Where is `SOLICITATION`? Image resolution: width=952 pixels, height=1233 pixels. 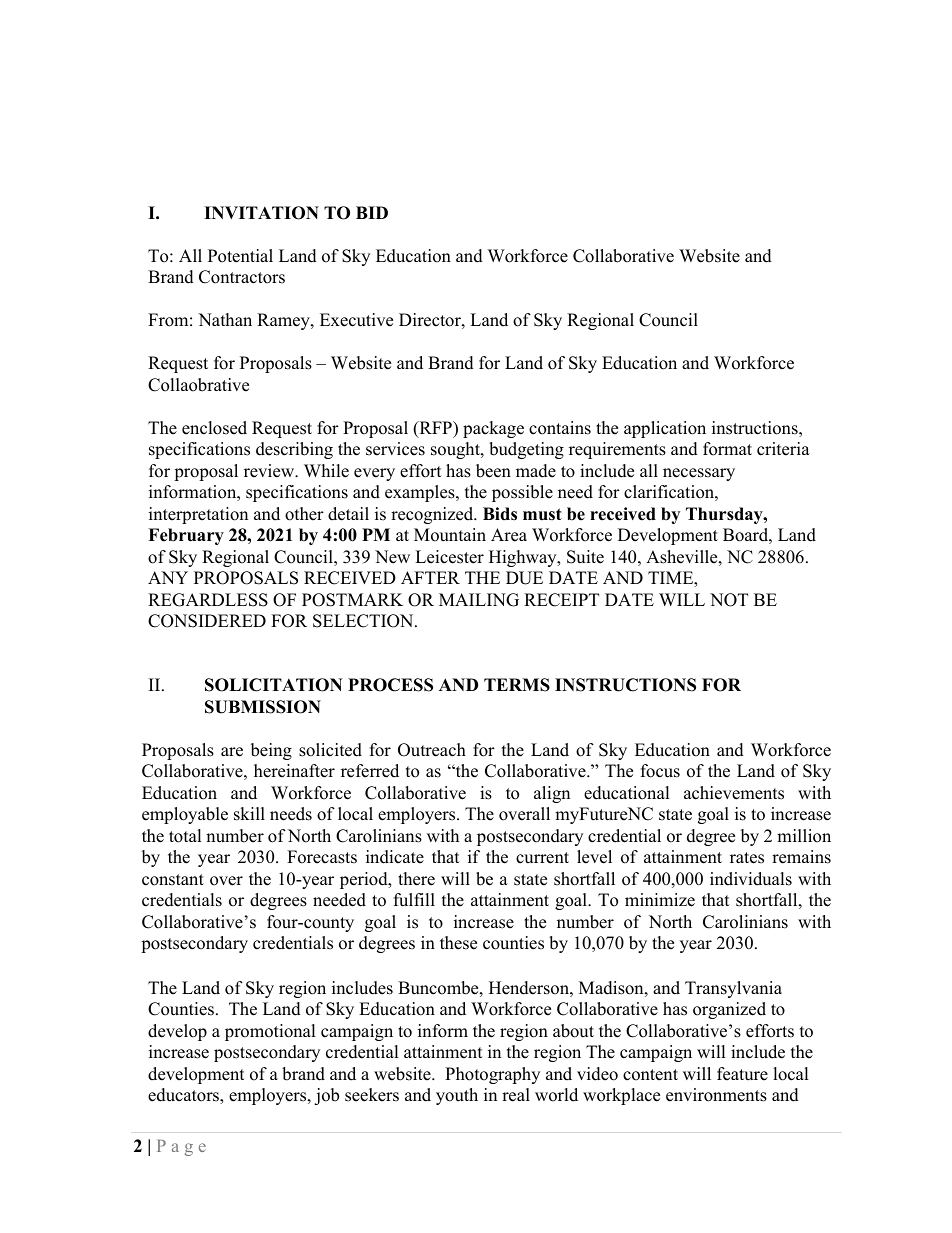 SOLICITATION is located at coordinates (274, 685).
